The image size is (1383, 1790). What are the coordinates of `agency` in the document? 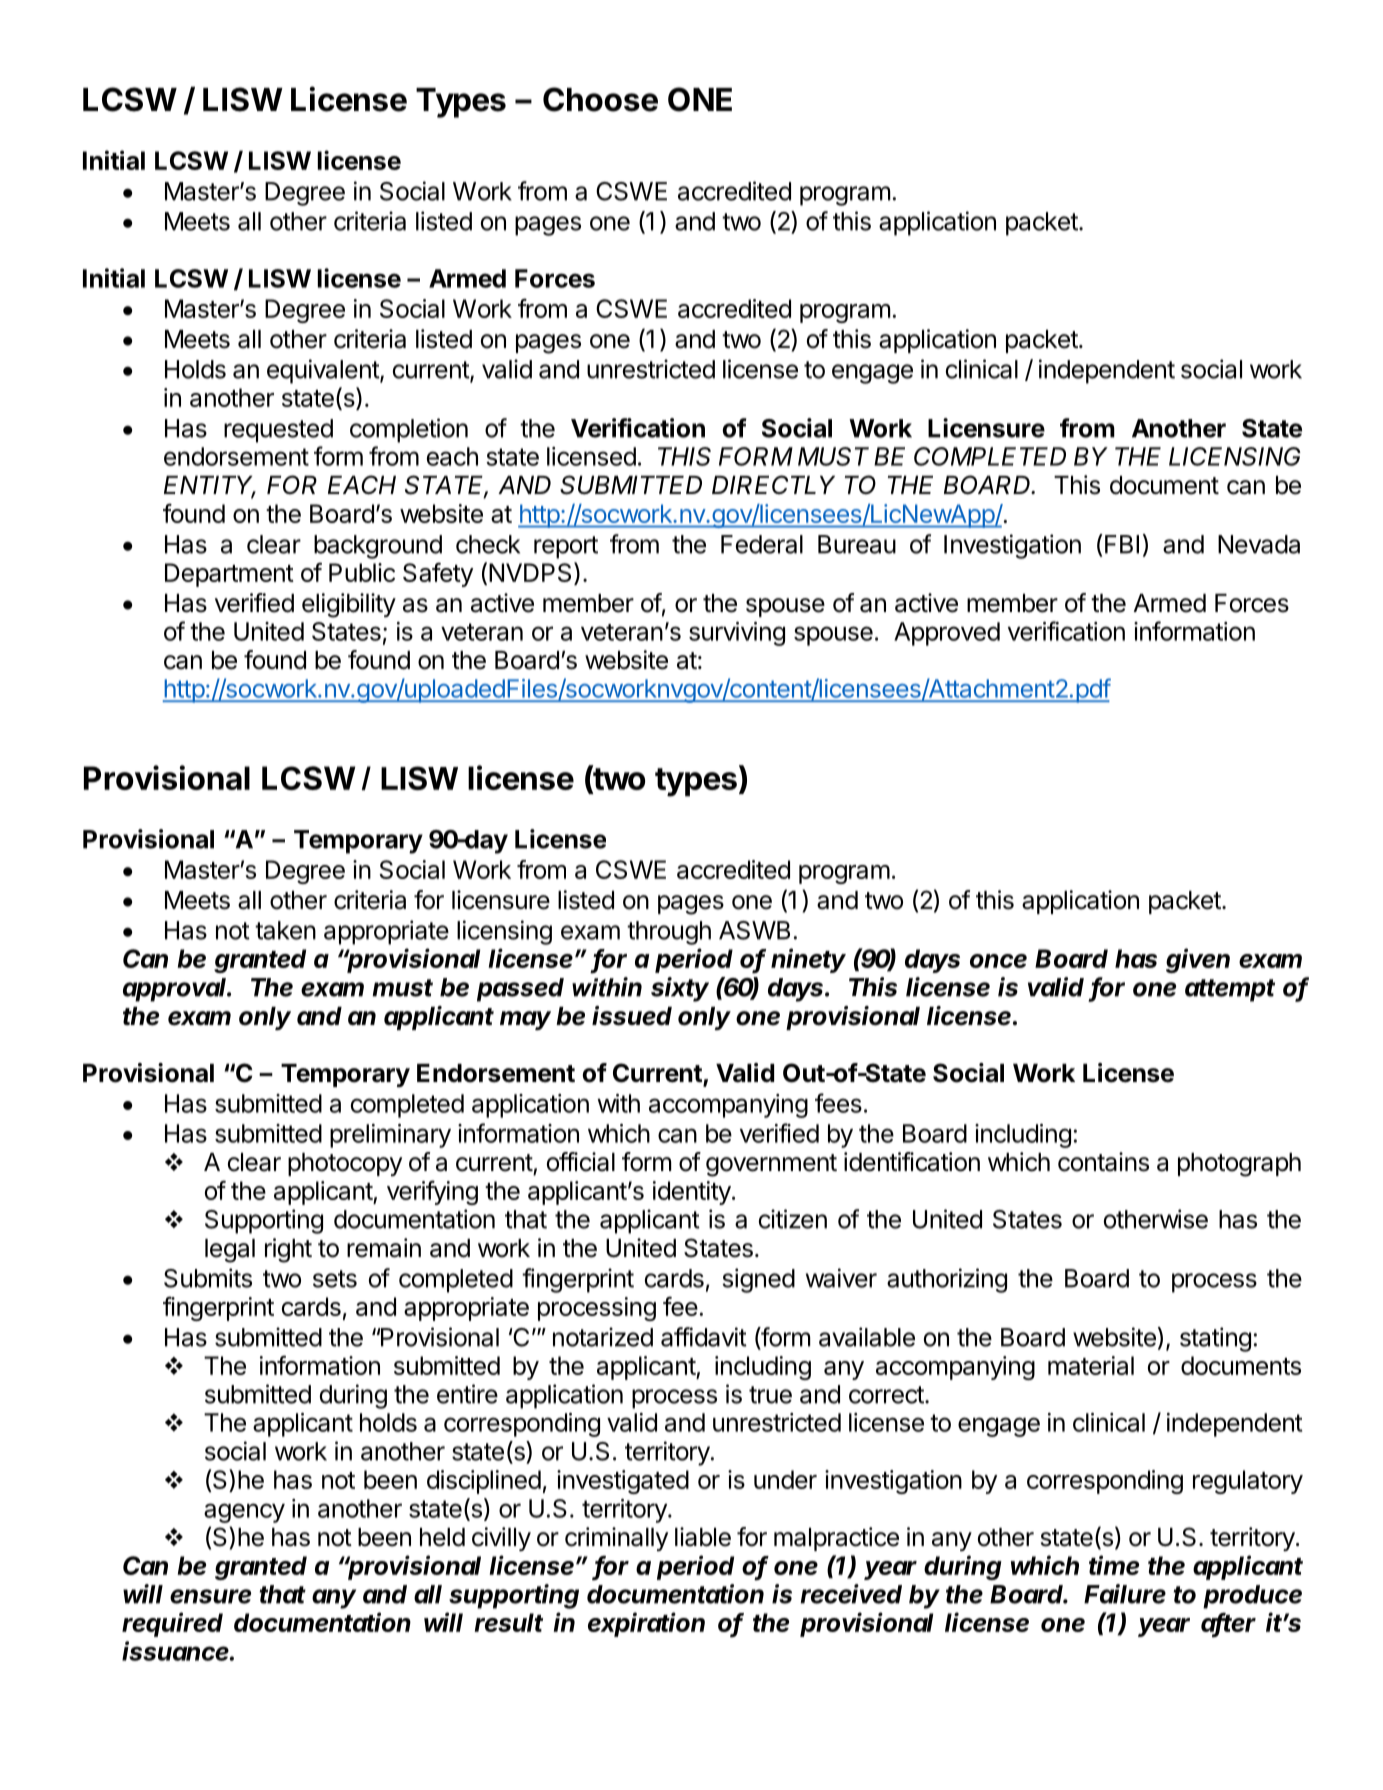 It's located at (244, 1513).
